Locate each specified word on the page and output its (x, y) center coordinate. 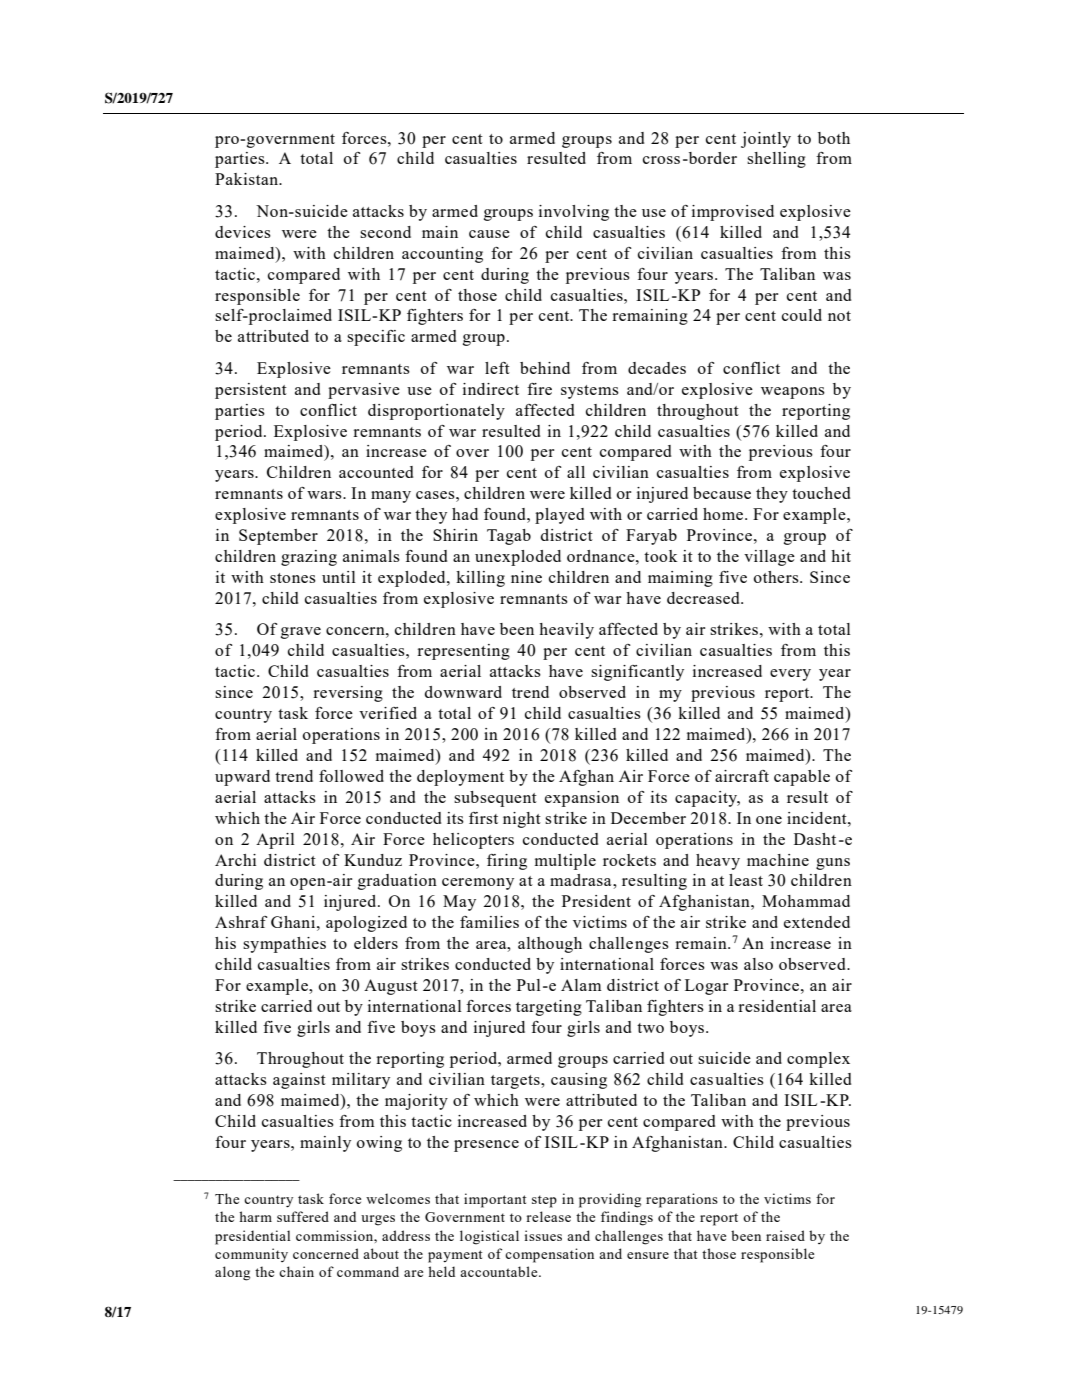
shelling (776, 160)
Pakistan (248, 179)
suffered (303, 1216)
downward (463, 692)
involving (574, 213)
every (790, 675)
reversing (348, 694)
